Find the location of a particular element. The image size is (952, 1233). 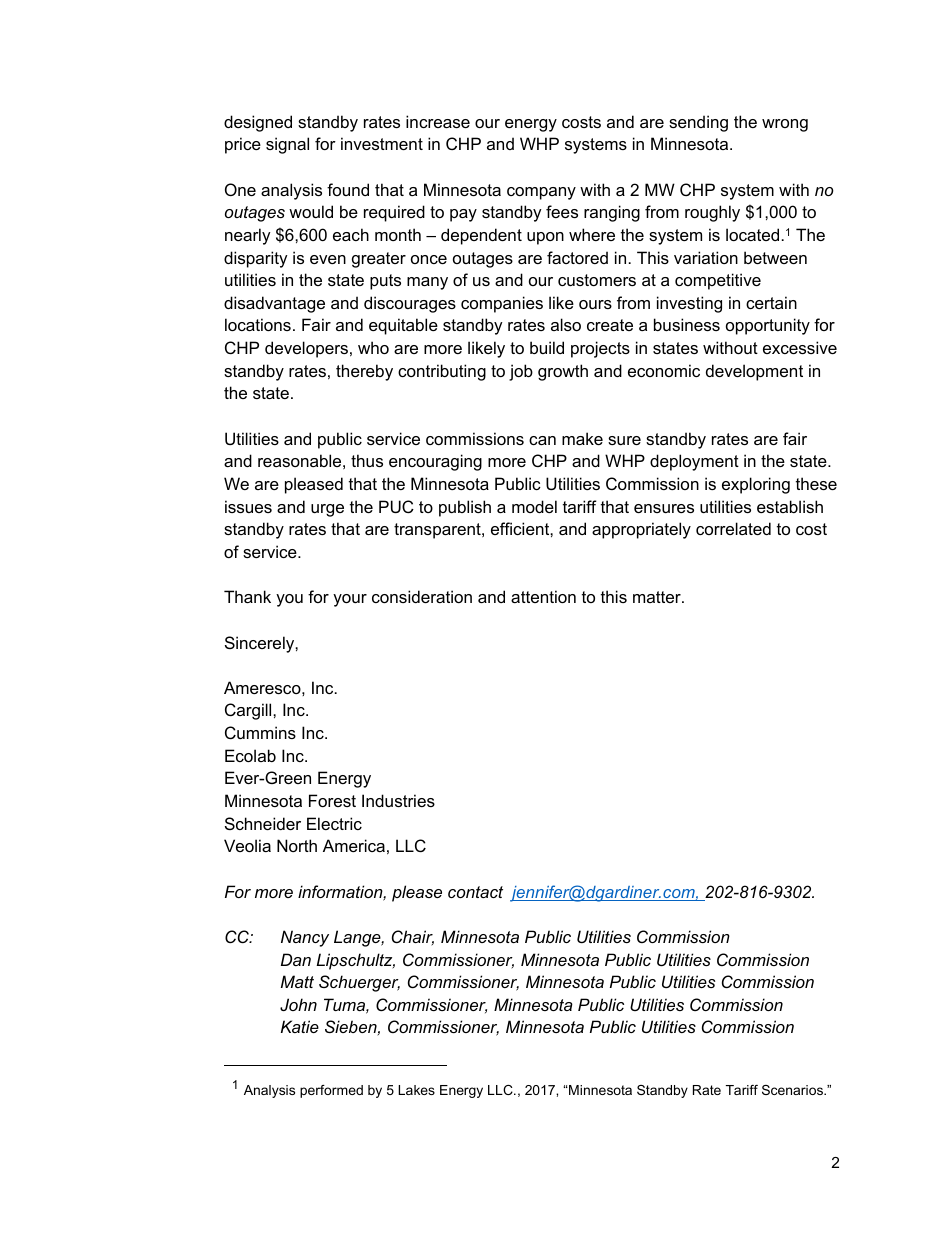

your is located at coordinates (350, 600).
